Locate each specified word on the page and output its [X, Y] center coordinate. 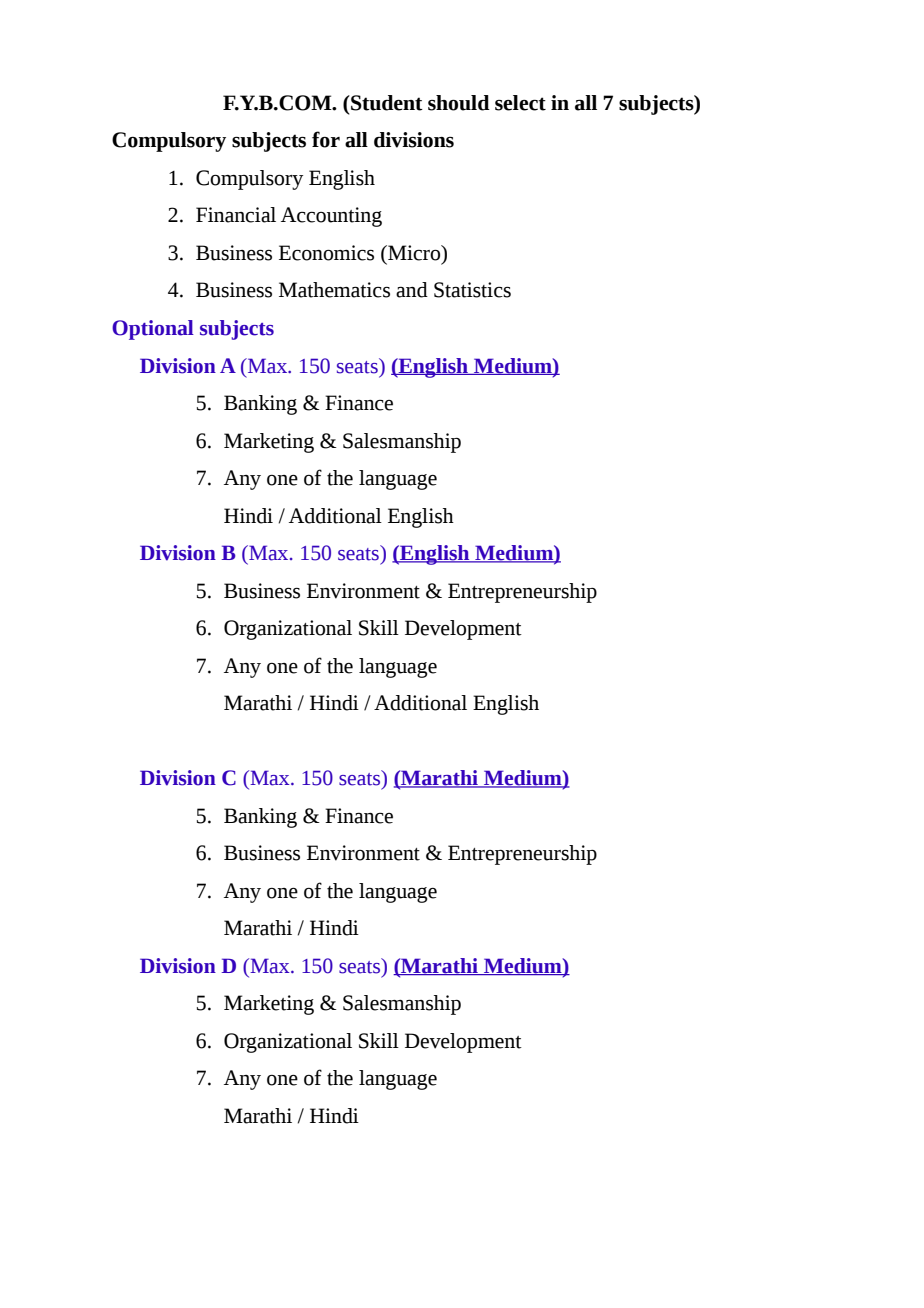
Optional [153, 330]
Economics [326, 253]
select [520, 103]
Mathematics [334, 290]
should [459, 103]
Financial [236, 215]
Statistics [472, 290]
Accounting [331, 217]
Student [386, 103]
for [326, 139]
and [412, 290]
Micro [414, 253]
